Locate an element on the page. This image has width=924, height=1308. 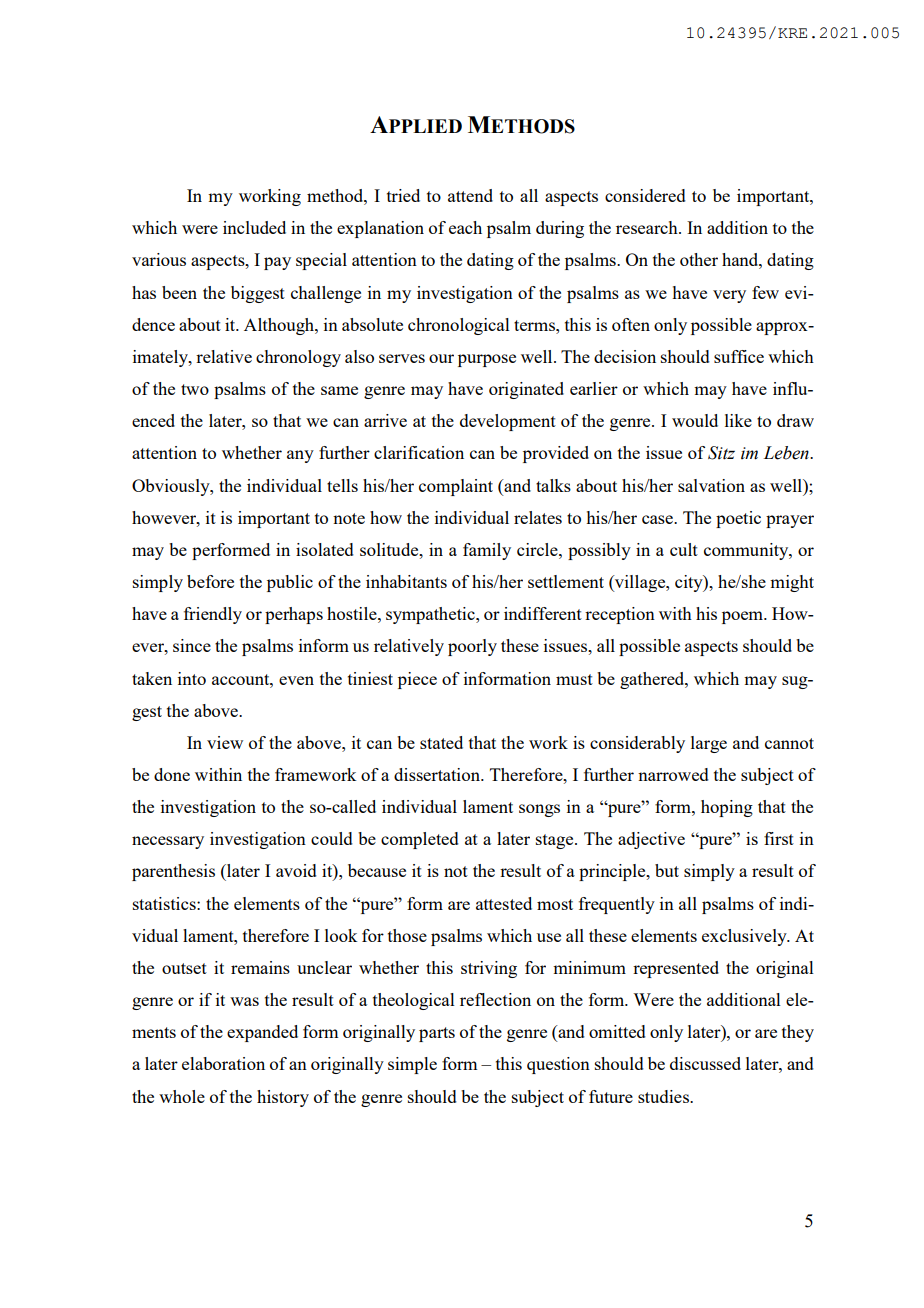
completed is located at coordinates (420, 840).
